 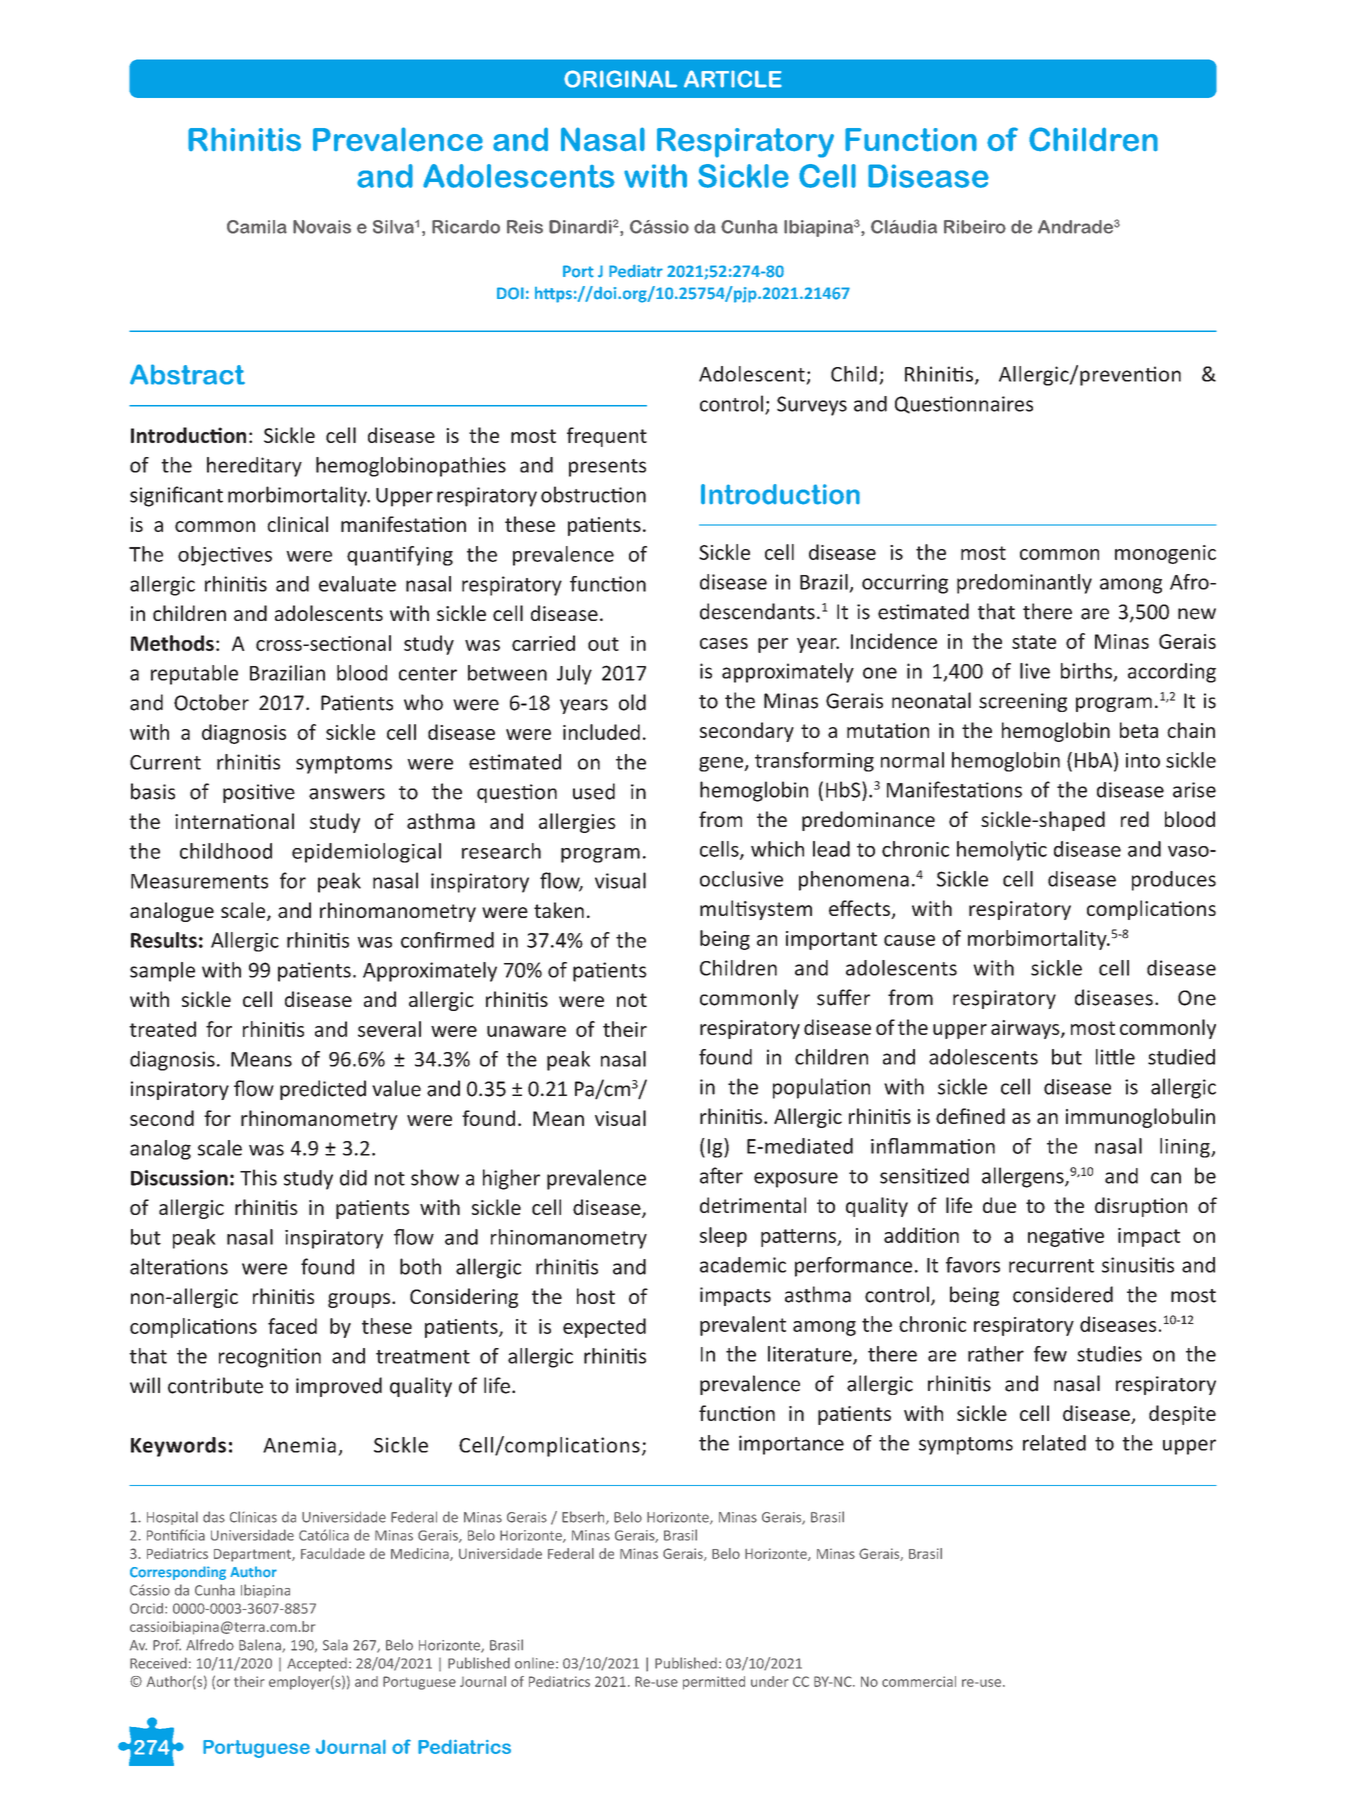 I want to click on Ribeiro, so click(x=975, y=227).
